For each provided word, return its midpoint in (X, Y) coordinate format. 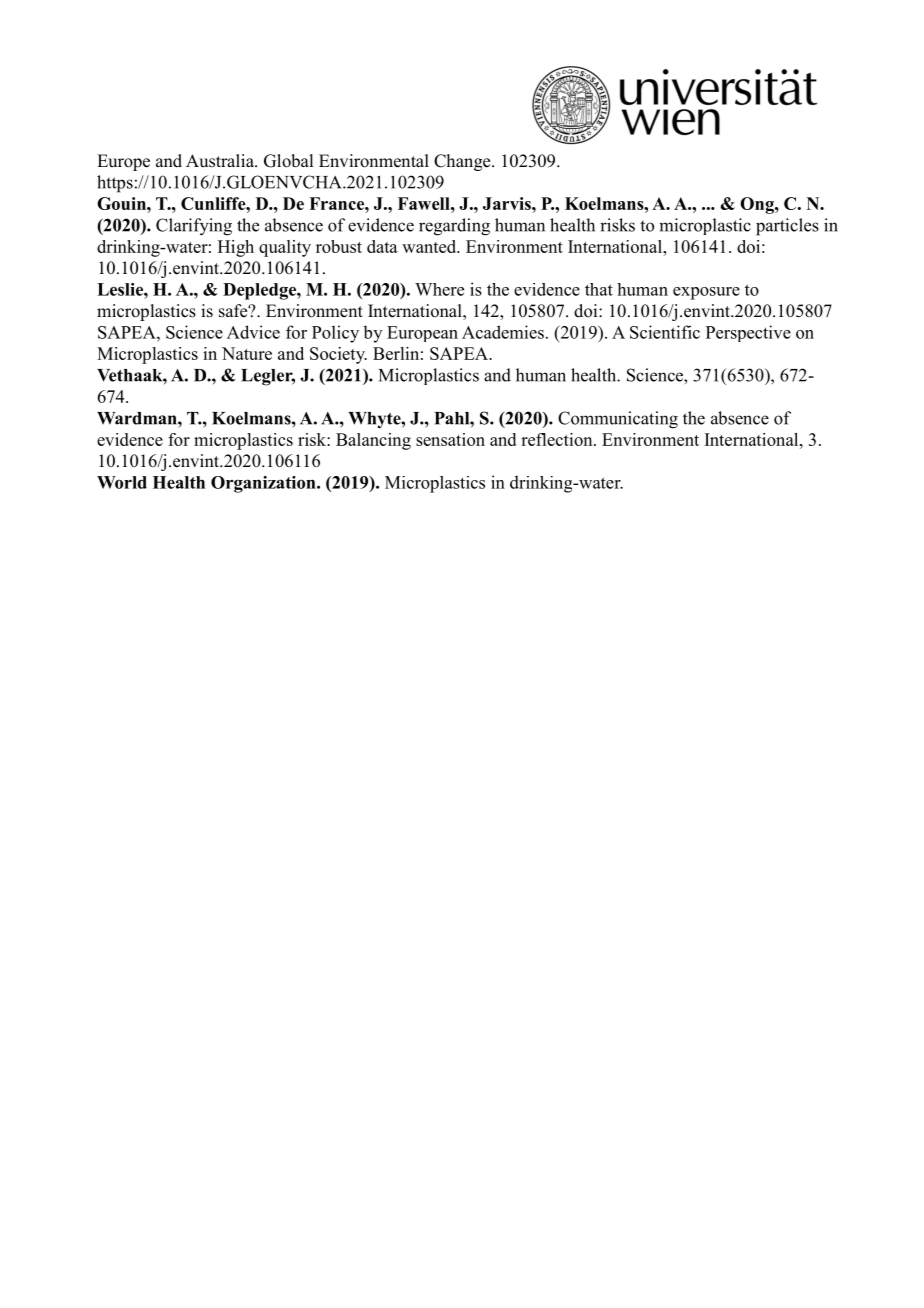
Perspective (748, 333)
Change (463, 162)
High (236, 248)
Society (338, 355)
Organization (264, 484)
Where (439, 289)
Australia (221, 161)
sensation (450, 439)
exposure (706, 293)
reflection (558, 439)
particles (787, 227)
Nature (247, 353)
